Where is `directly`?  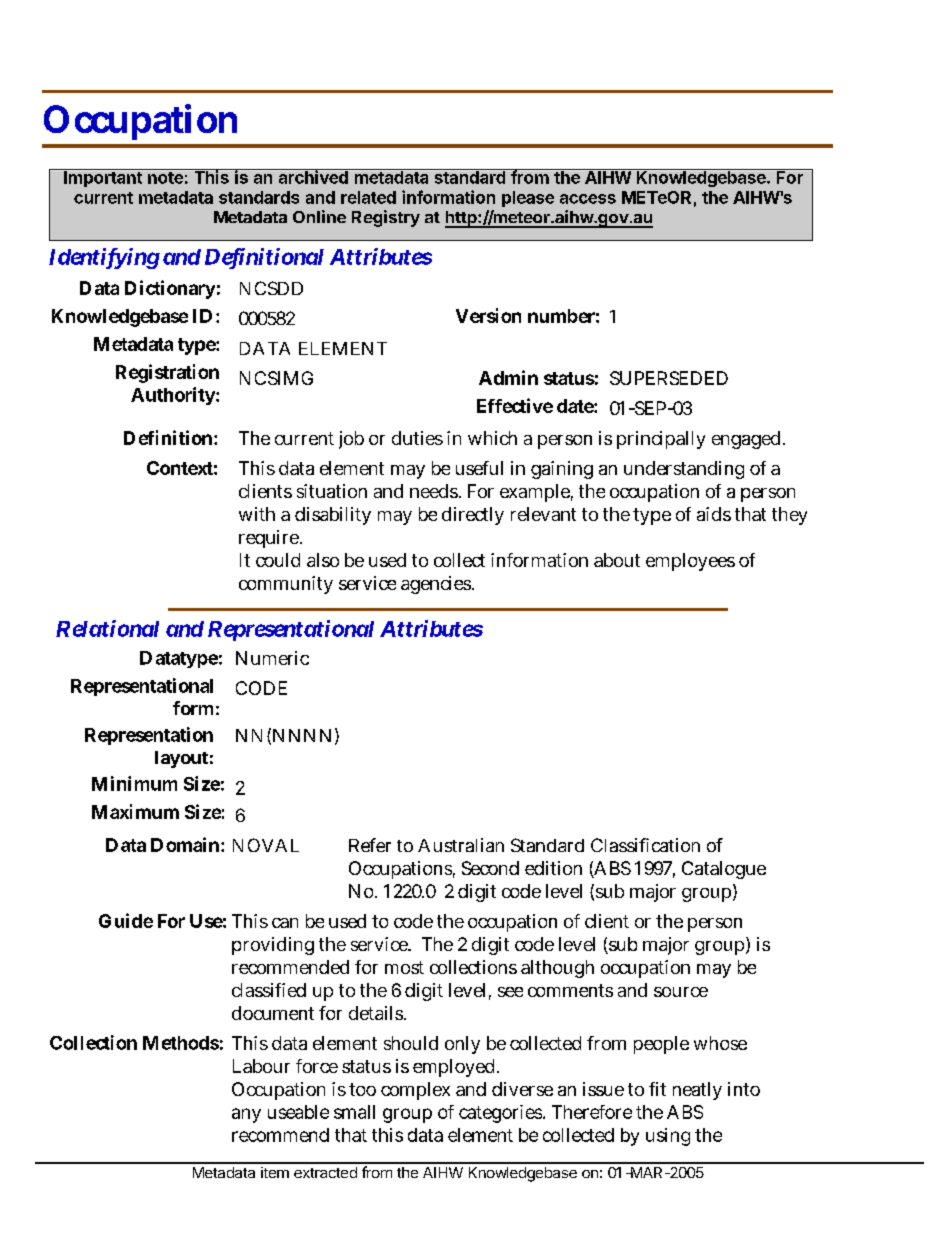
directly is located at coordinates (473, 516).
